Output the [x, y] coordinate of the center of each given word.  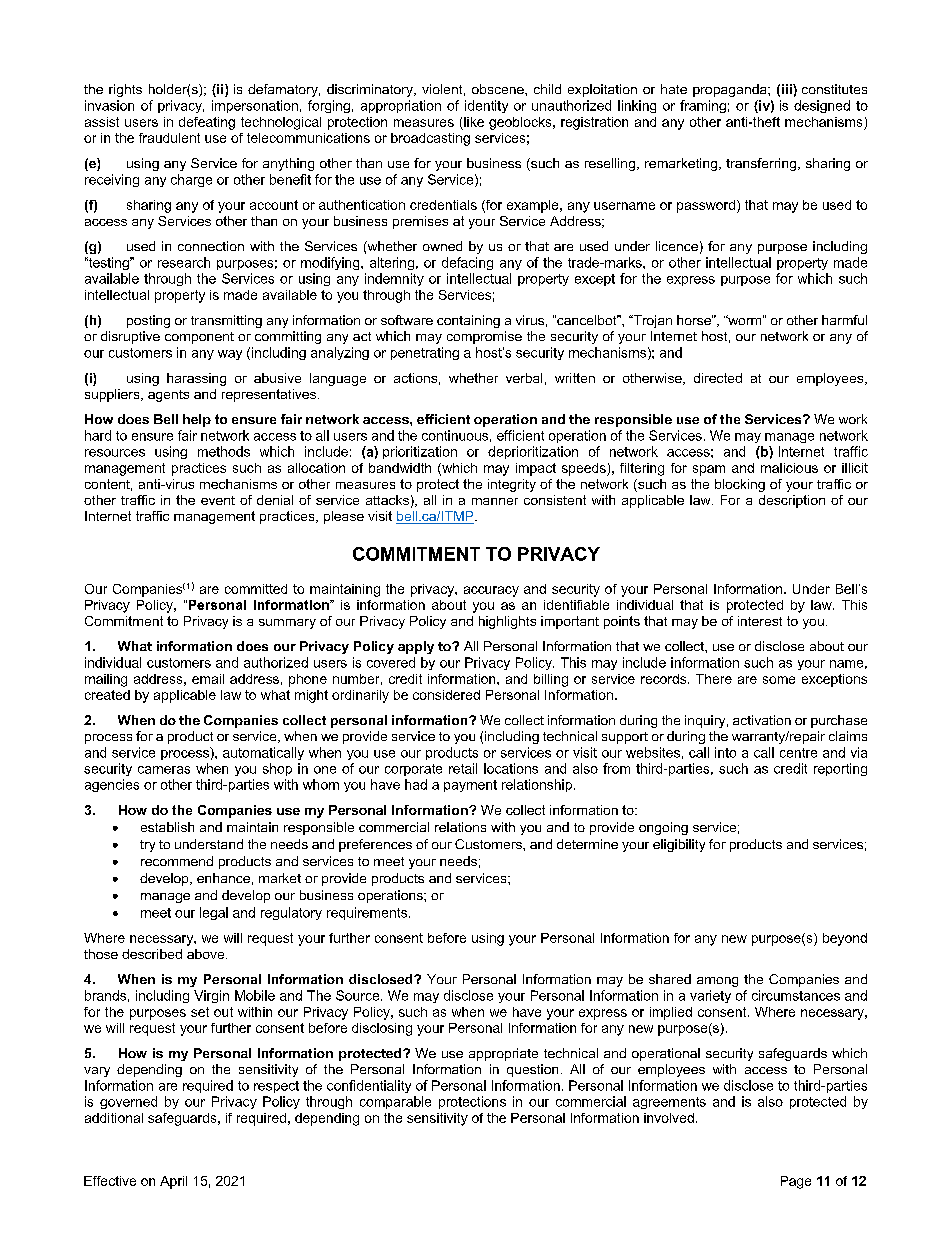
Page [796, 1182]
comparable [395, 1102]
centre [798, 753]
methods [224, 451]
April [173, 1182]
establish [167, 827]
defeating [207, 123]
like [474, 122]
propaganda [731, 90]
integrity [512, 485]
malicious [789, 468]
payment [470, 786]
